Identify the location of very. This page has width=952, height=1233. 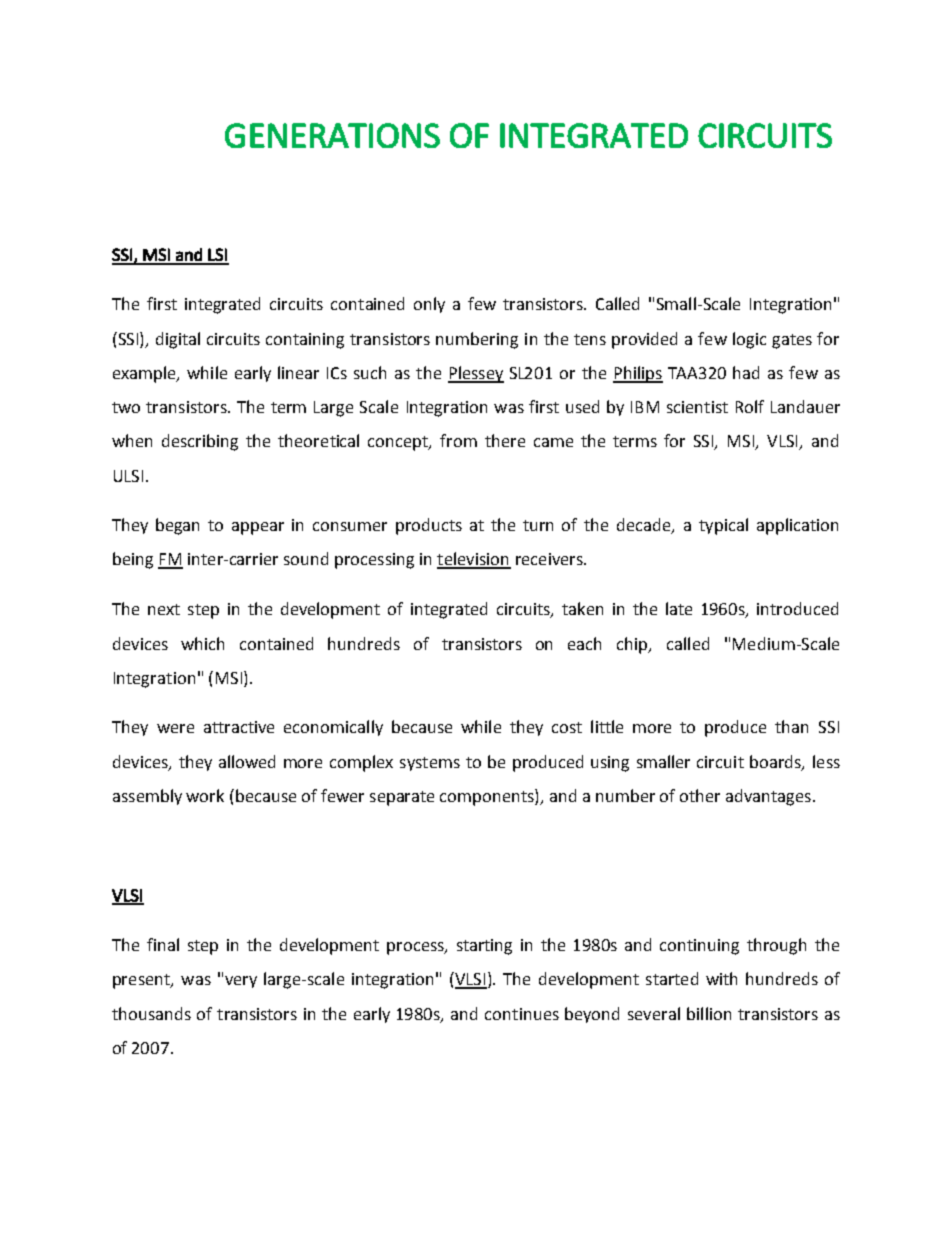
(241, 982).
